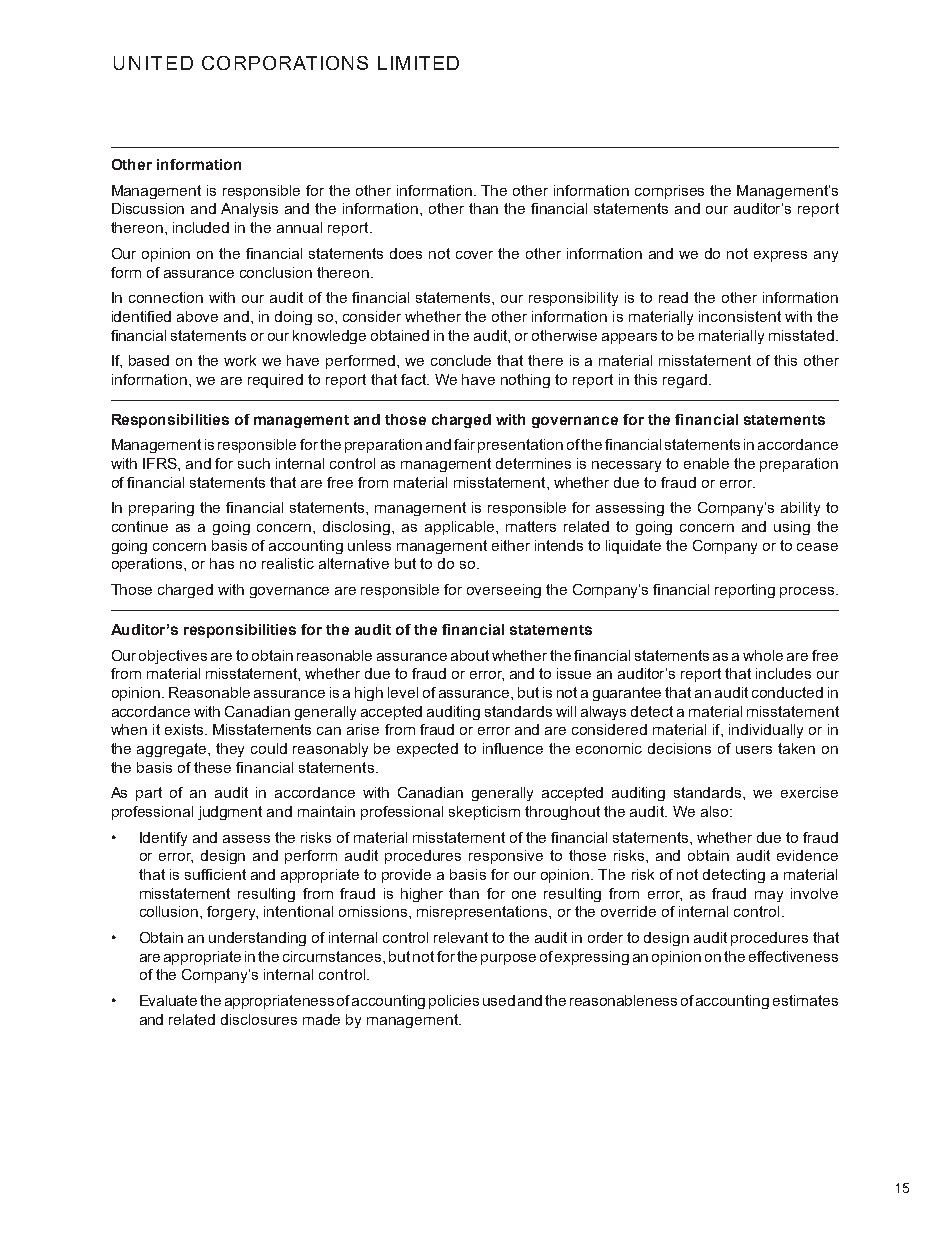 This page has width=952, height=1233. I want to click on using, so click(792, 528).
